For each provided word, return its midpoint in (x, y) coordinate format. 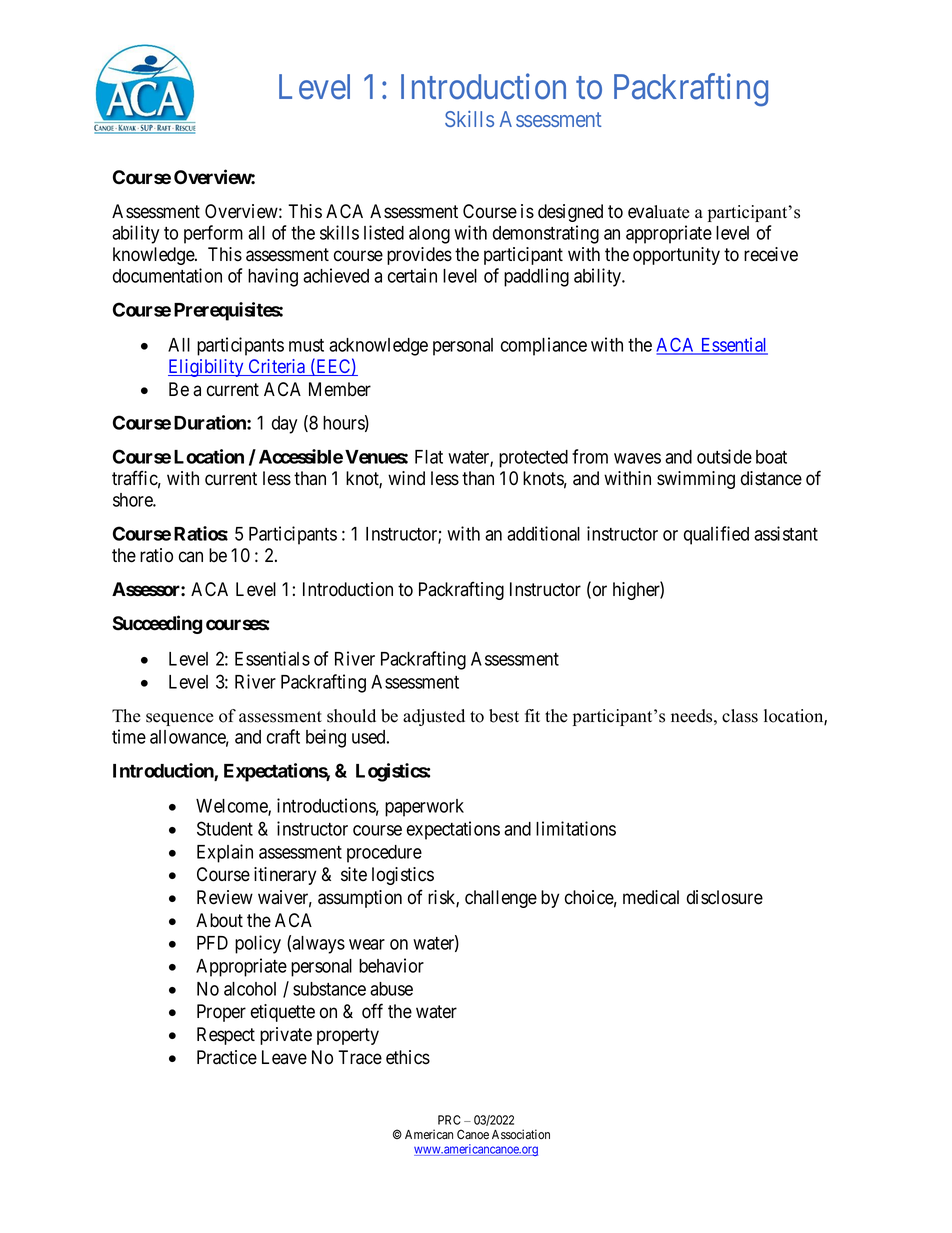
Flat (429, 457)
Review (225, 897)
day (284, 425)
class (740, 716)
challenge (501, 899)
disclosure (725, 897)
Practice (227, 1057)
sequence (180, 719)
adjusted (434, 717)
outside (724, 456)
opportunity (676, 256)
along (429, 235)
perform (213, 234)
